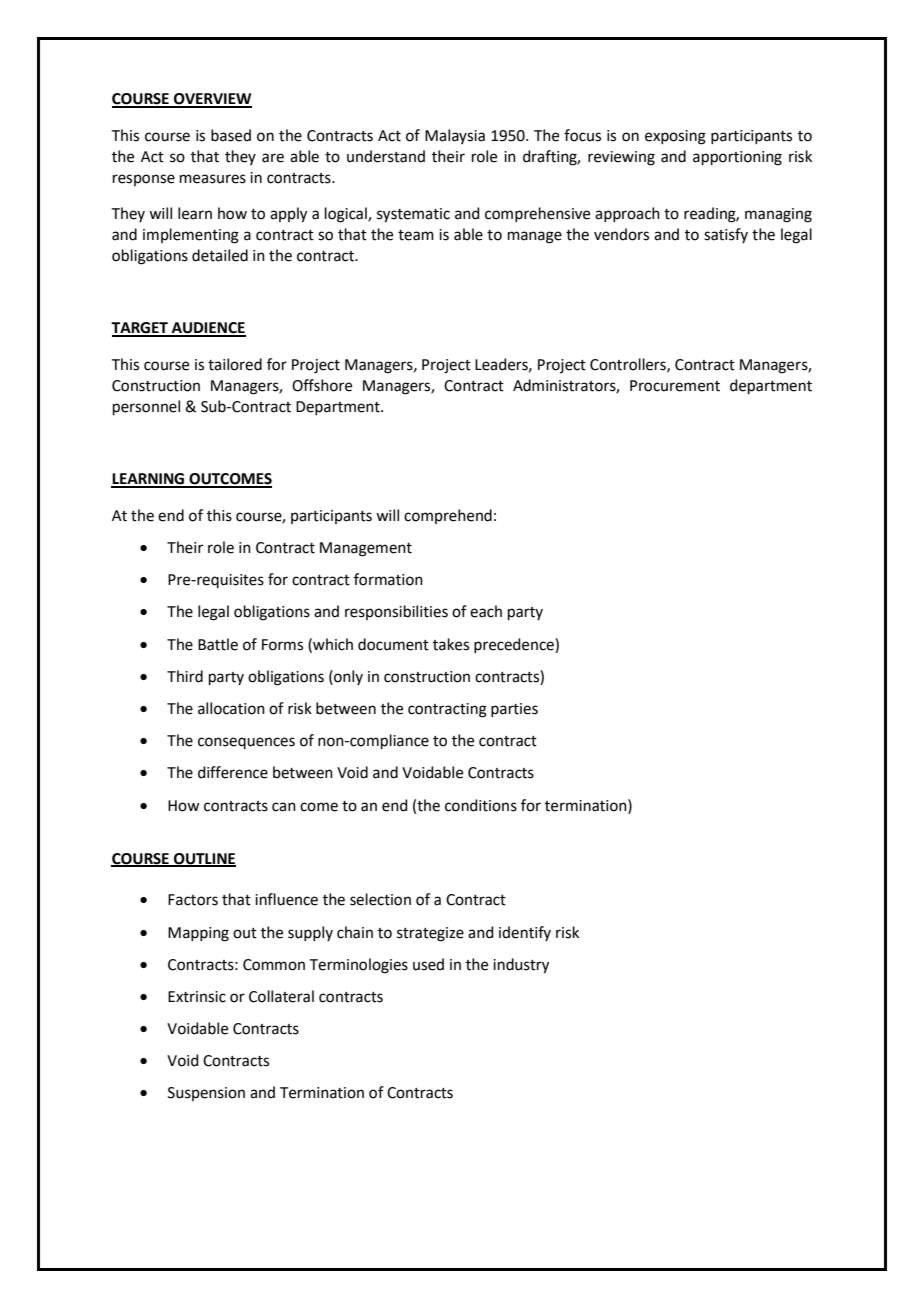 This screenshot has height=1308, width=924. What do you see at coordinates (204, 859) in the screenshot?
I see `OUTLINE` at bounding box center [204, 859].
